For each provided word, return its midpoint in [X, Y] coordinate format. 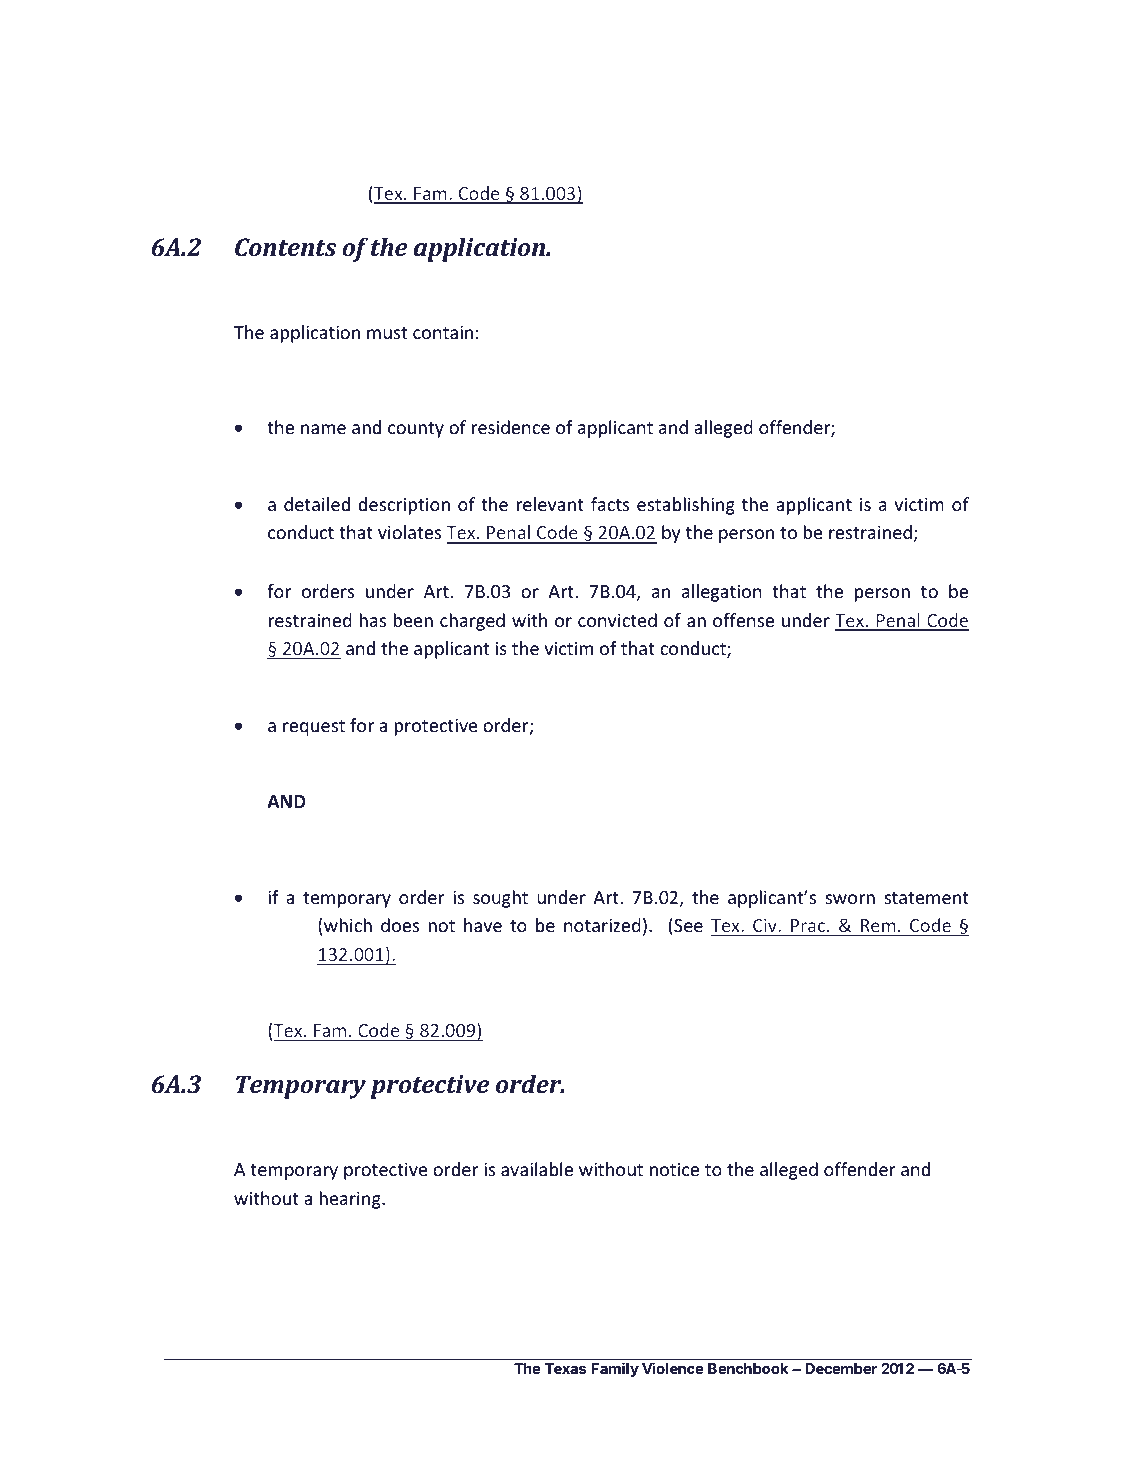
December [841, 1368]
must [387, 333]
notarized [602, 925]
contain [443, 332]
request [314, 728]
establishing [686, 506]
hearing [351, 1200]
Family [615, 1369]
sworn [850, 899]
